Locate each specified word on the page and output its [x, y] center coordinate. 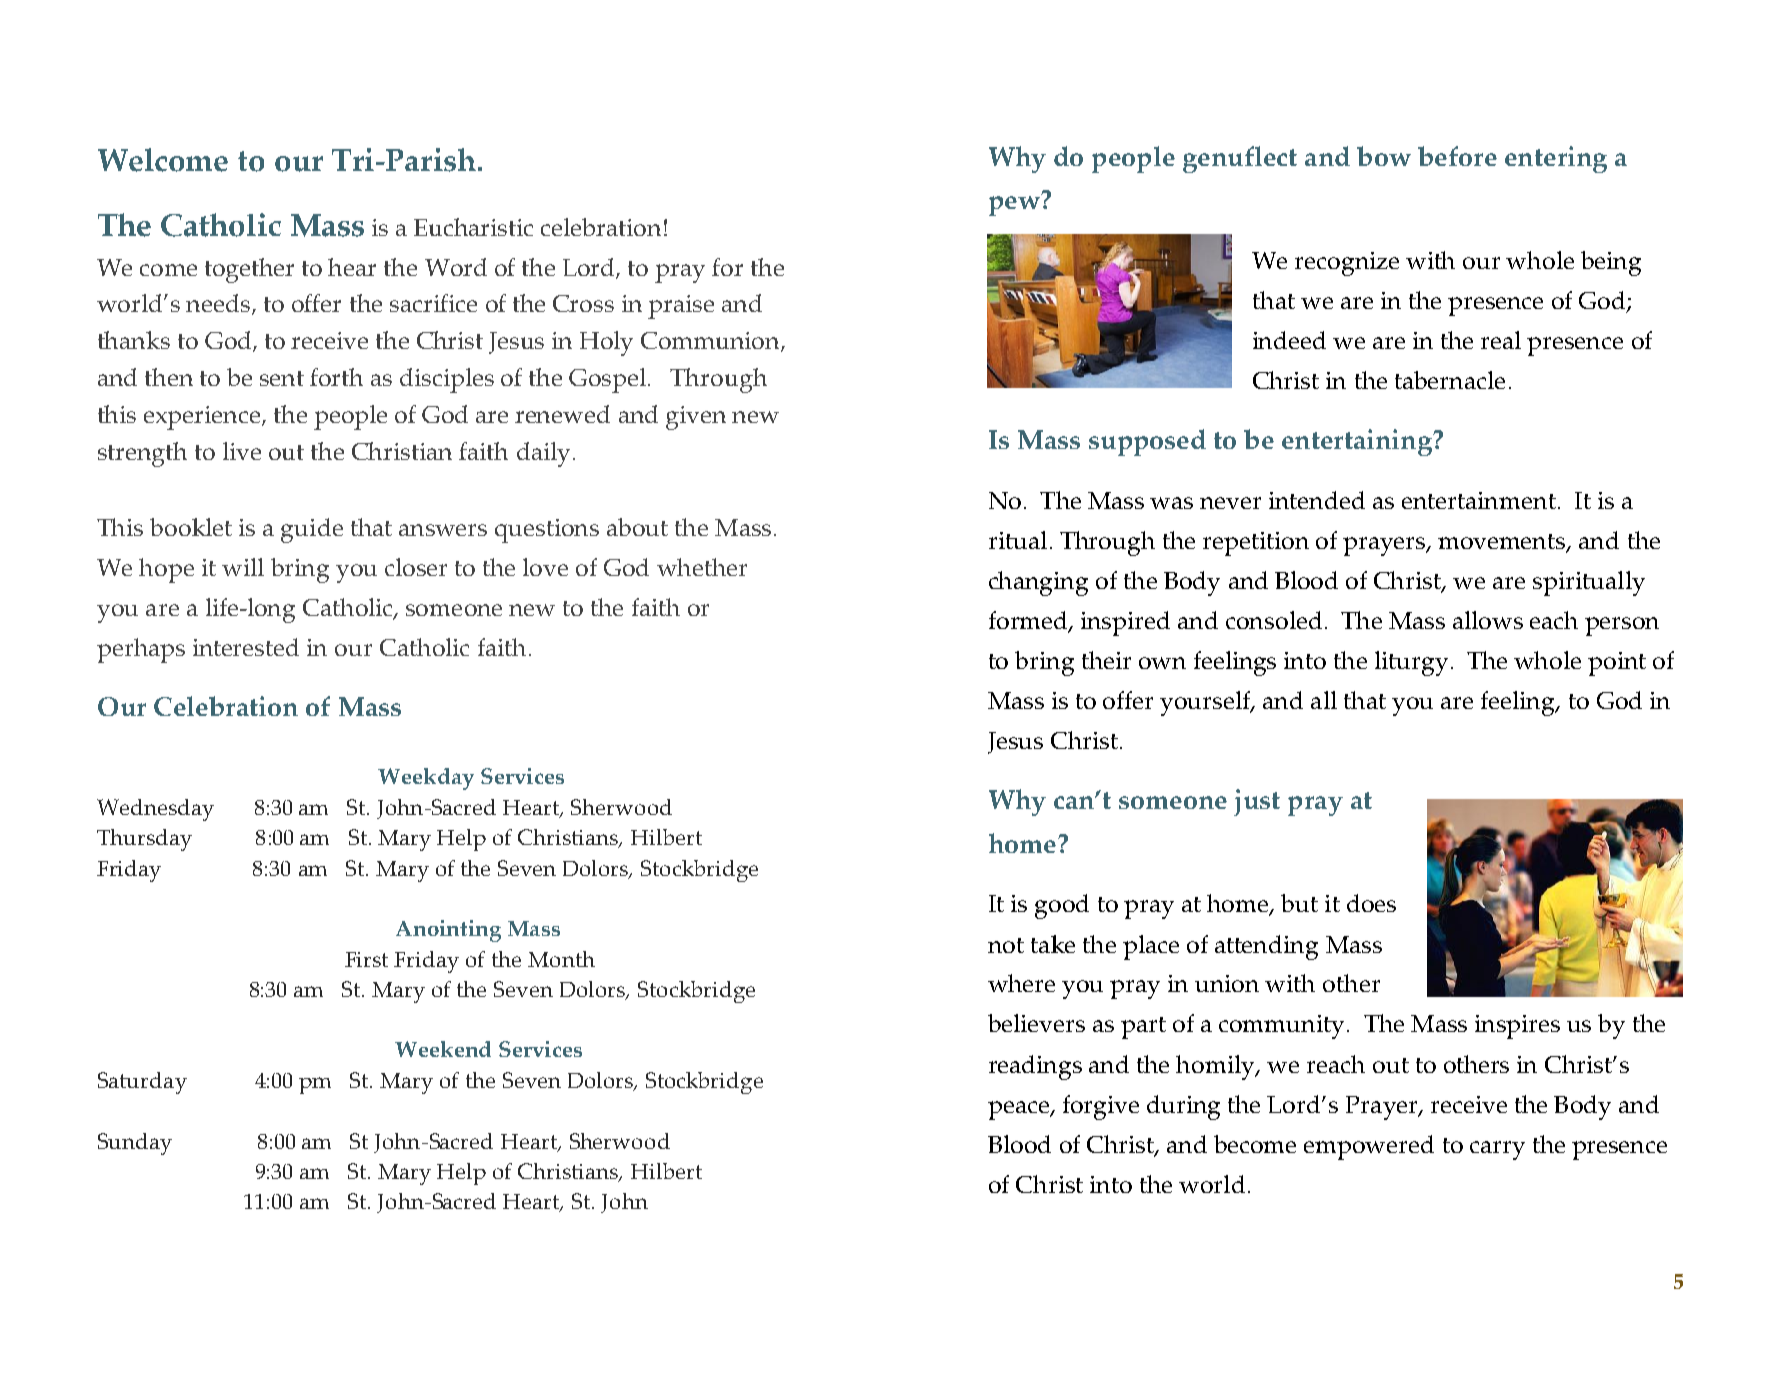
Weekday [426, 779]
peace [1020, 1110]
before [1457, 156]
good [1062, 906]
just [1257, 802]
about [637, 527]
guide [312, 530]
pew [1015, 205]
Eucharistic [473, 227]
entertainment [1479, 500]
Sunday [135, 1144]
